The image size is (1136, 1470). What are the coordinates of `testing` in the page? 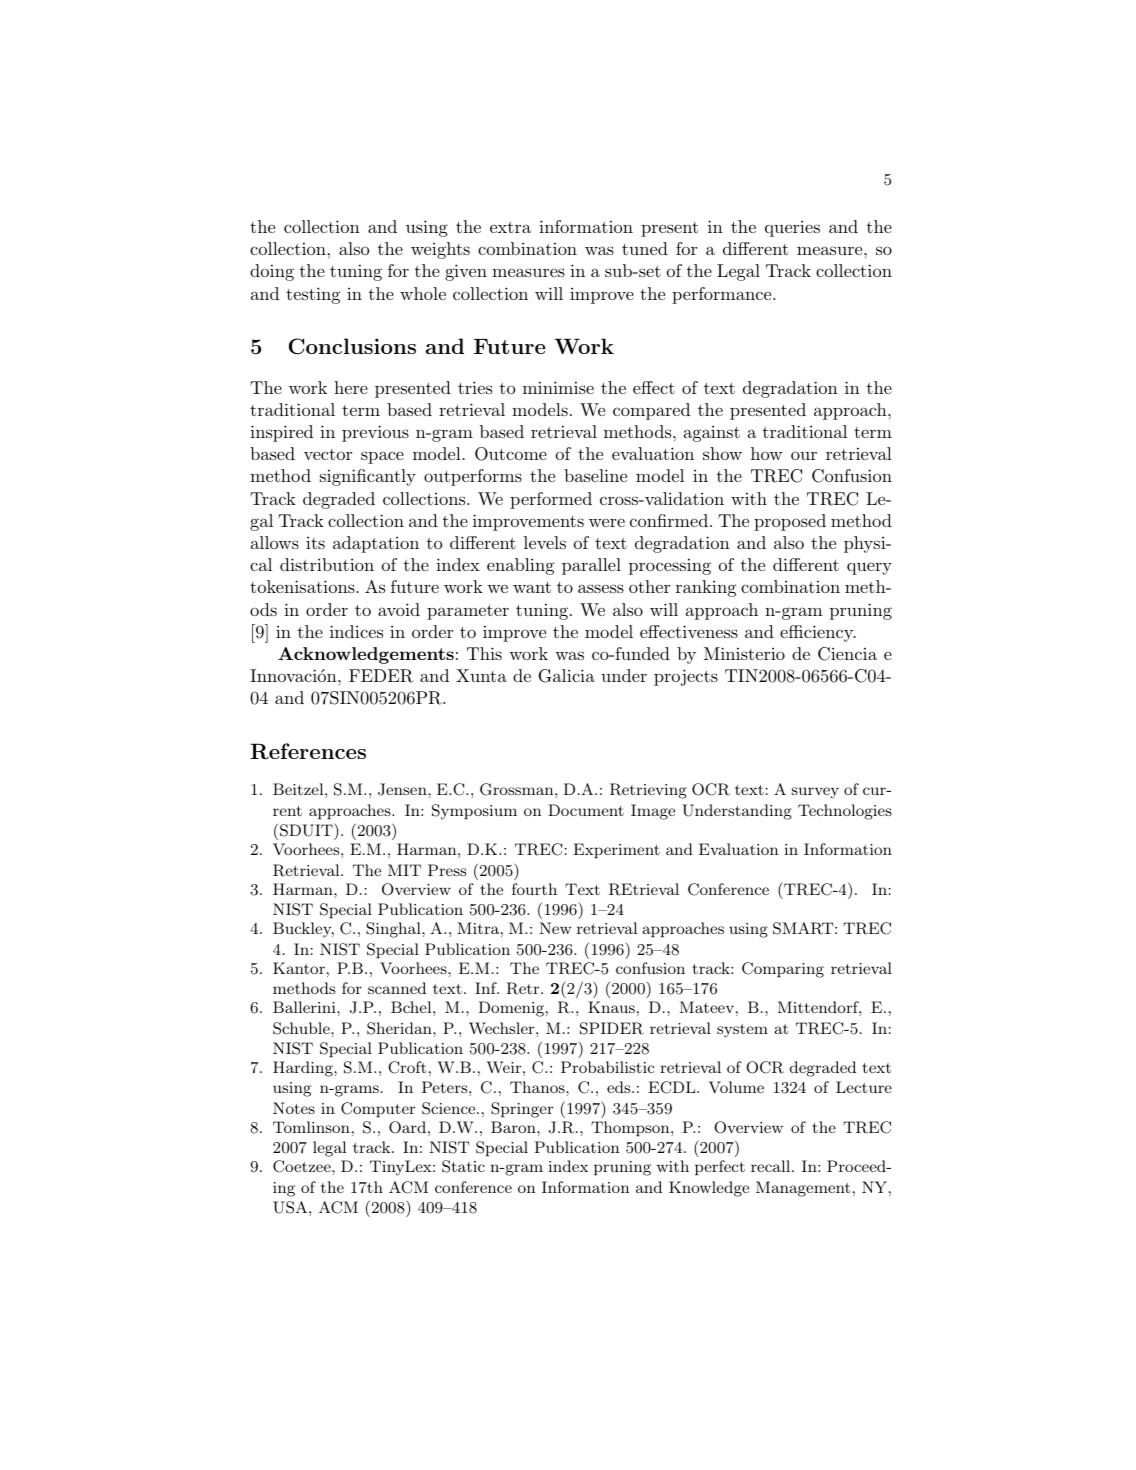 It's located at (313, 295).
